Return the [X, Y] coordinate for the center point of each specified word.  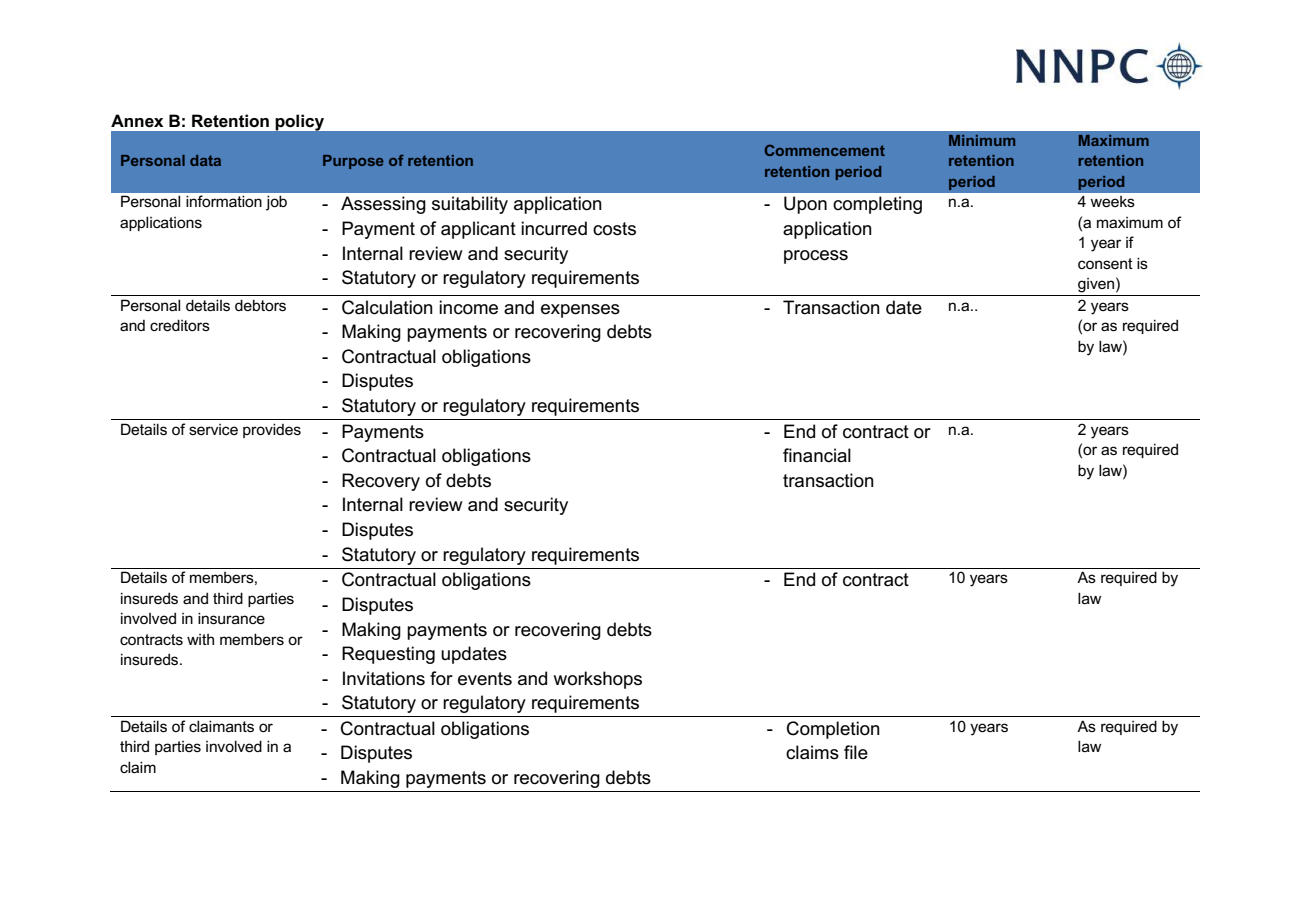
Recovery [381, 482]
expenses [580, 311]
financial [817, 455]
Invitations [384, 678]
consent [1105, 263]
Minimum [982, 140]
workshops [598, 680]
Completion [833, 730]
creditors [180, 325]
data [205, 160]
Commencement [825, 150]
